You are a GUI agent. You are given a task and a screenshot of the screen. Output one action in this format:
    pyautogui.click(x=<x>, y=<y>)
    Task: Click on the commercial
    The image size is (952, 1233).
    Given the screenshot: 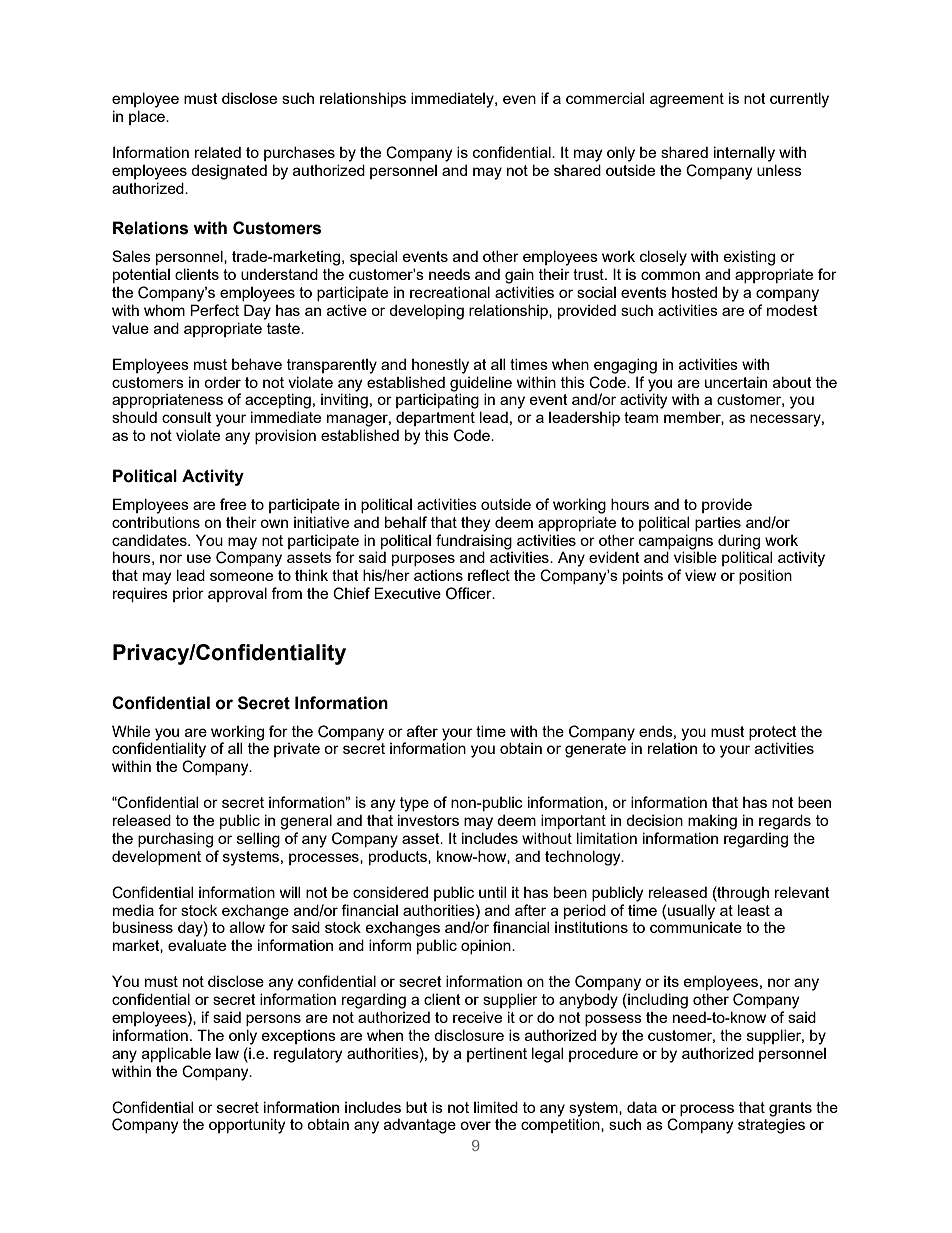 What is the action you would take?
    pyautogui.click(x=605, y=98)
